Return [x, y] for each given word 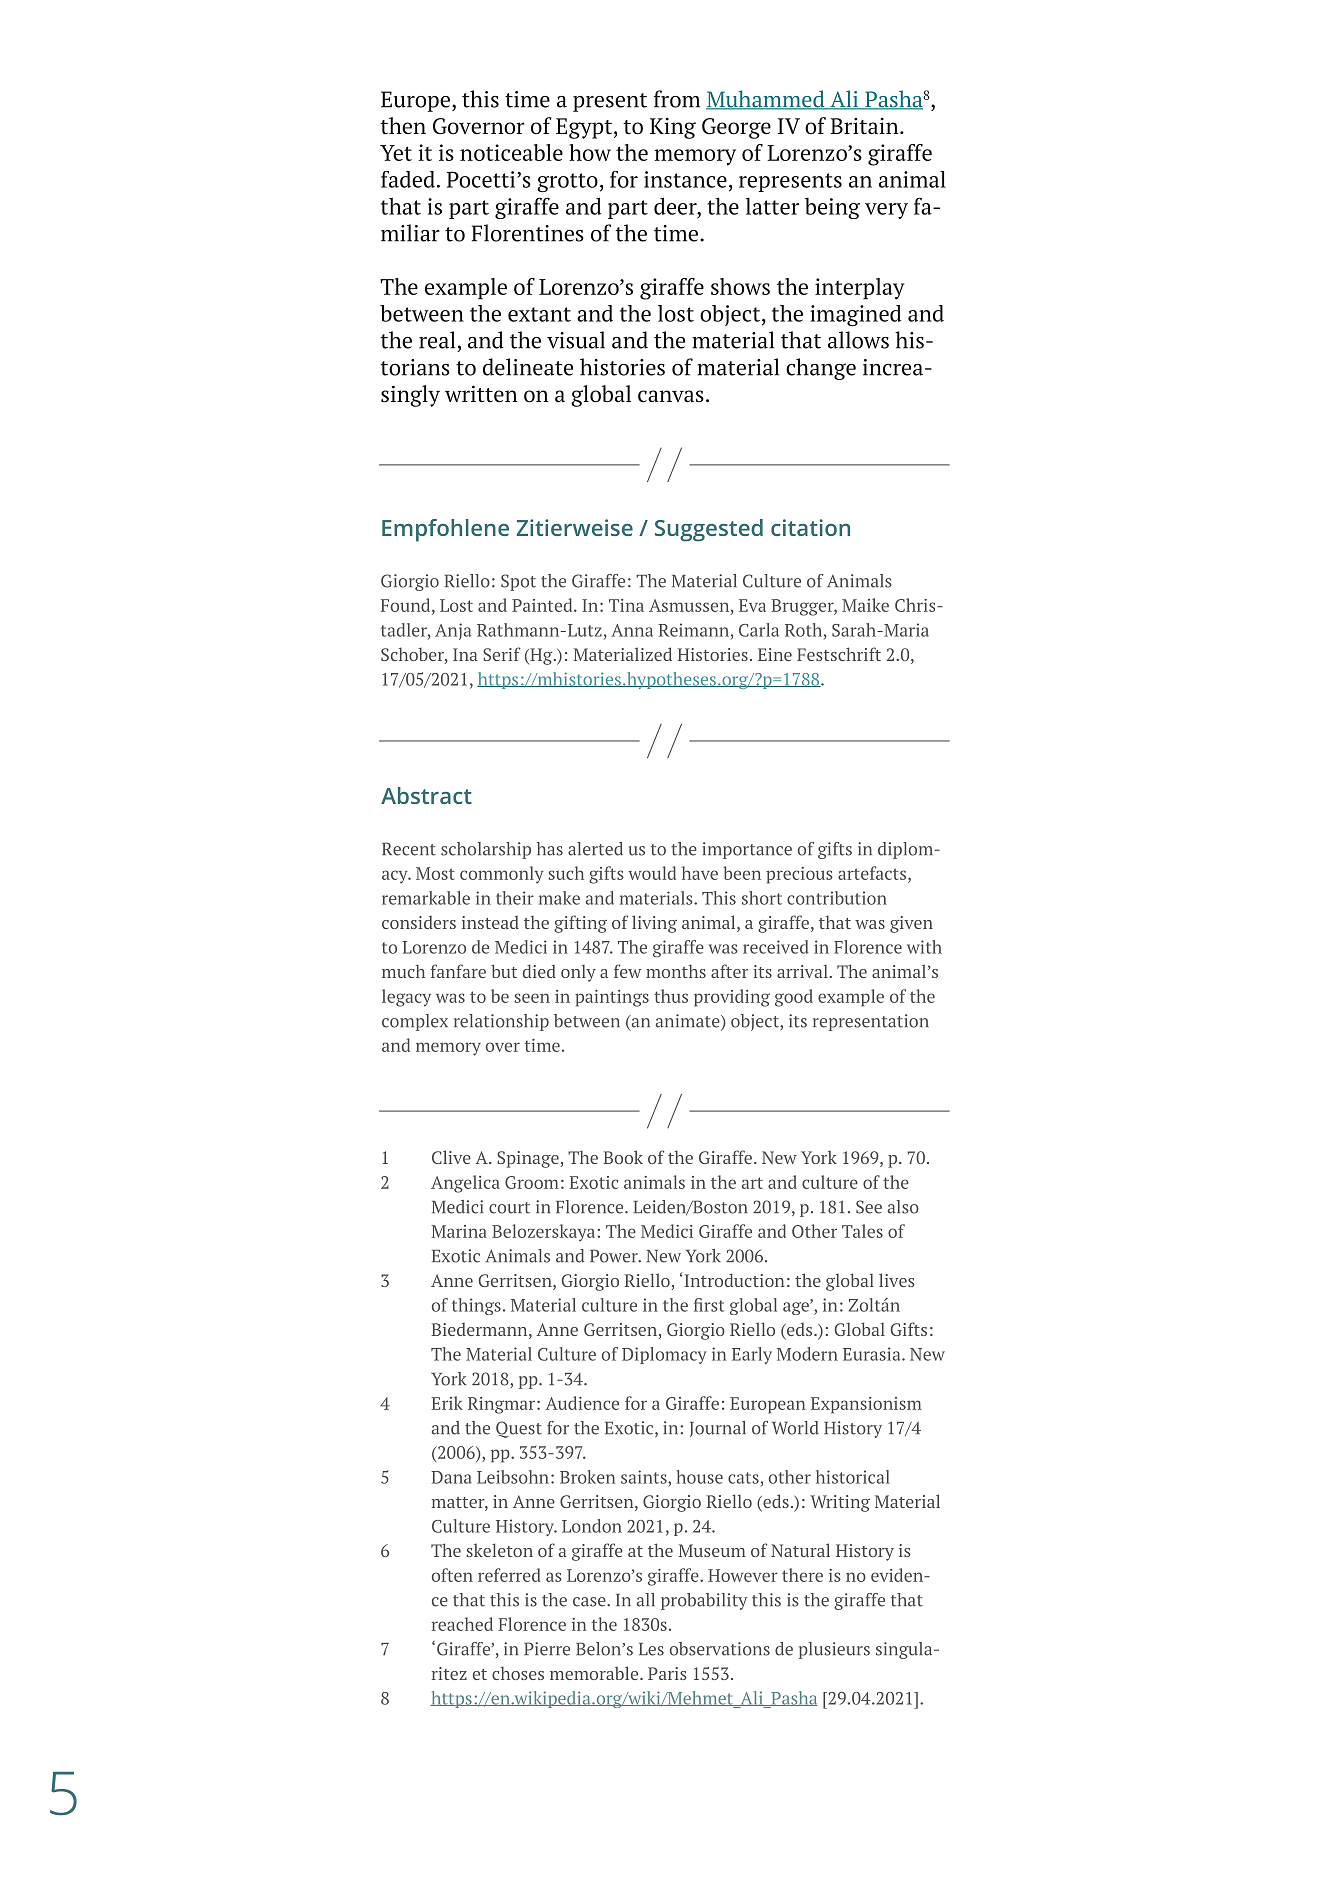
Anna [632, 630]
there [802, 1575]
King [673, 128]
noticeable [511, 152]
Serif [501, 654]
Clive [451, 1157]
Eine [775, 654]
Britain [865, 126]
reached [462, 1624]
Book [623, 1157]
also [903, 1207]
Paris [667, 1673]
